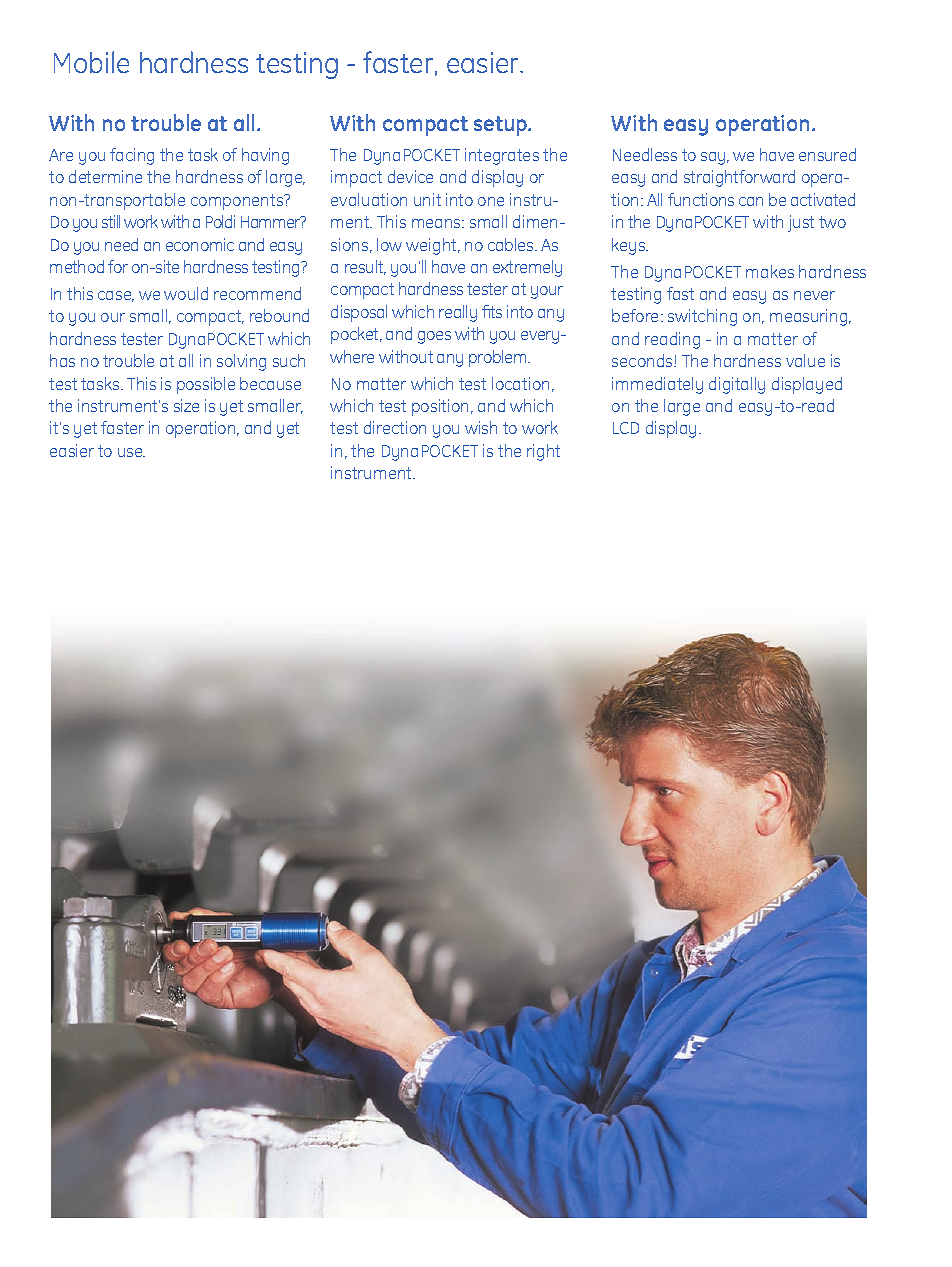 The height and width of the screenshot is (1267, 952). What do you see at coordinates (770, 271) in the screenshot?
I see `makes` at bounding box center [770, 271].
